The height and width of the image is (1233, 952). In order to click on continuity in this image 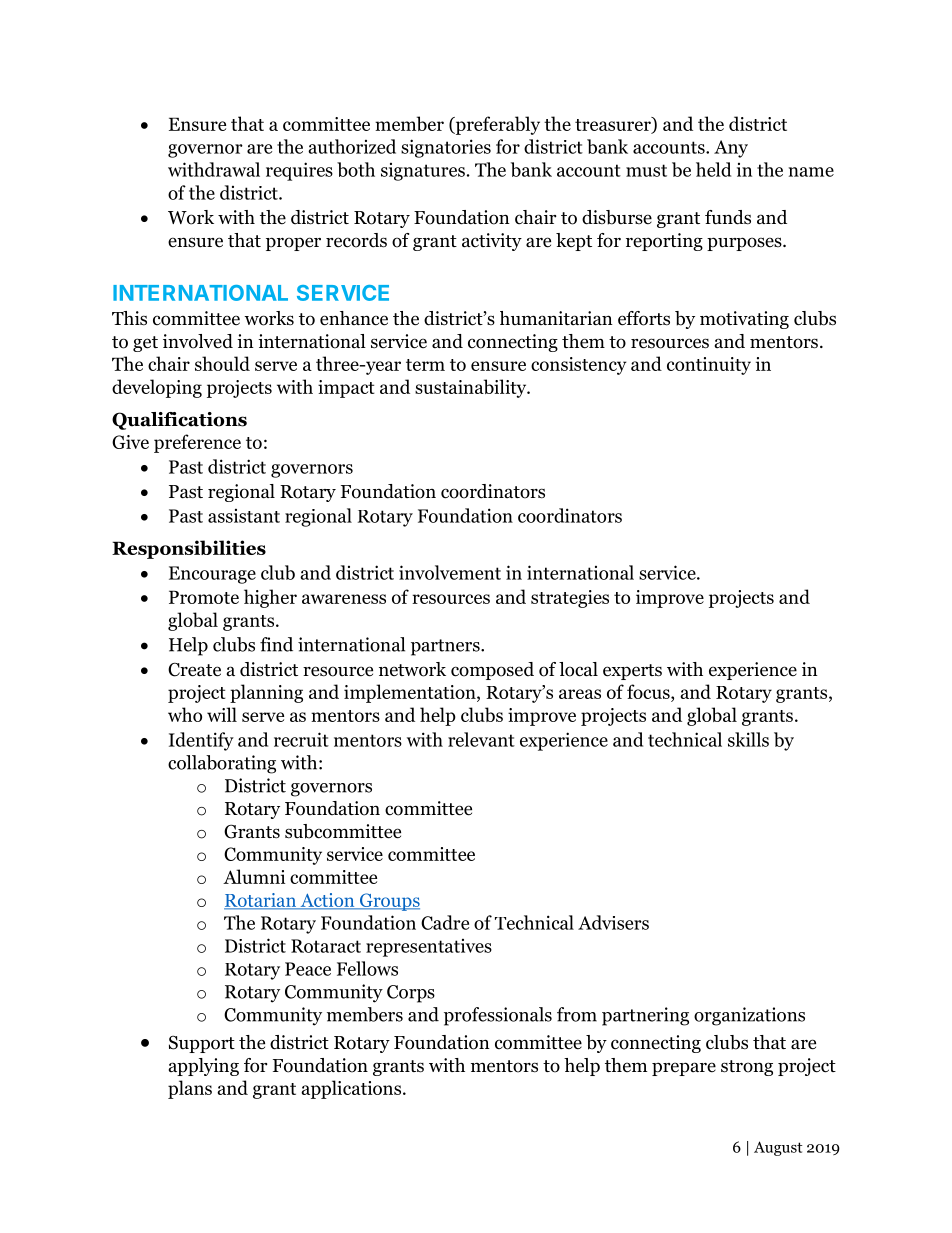, I will do `click(709, 366)`.
